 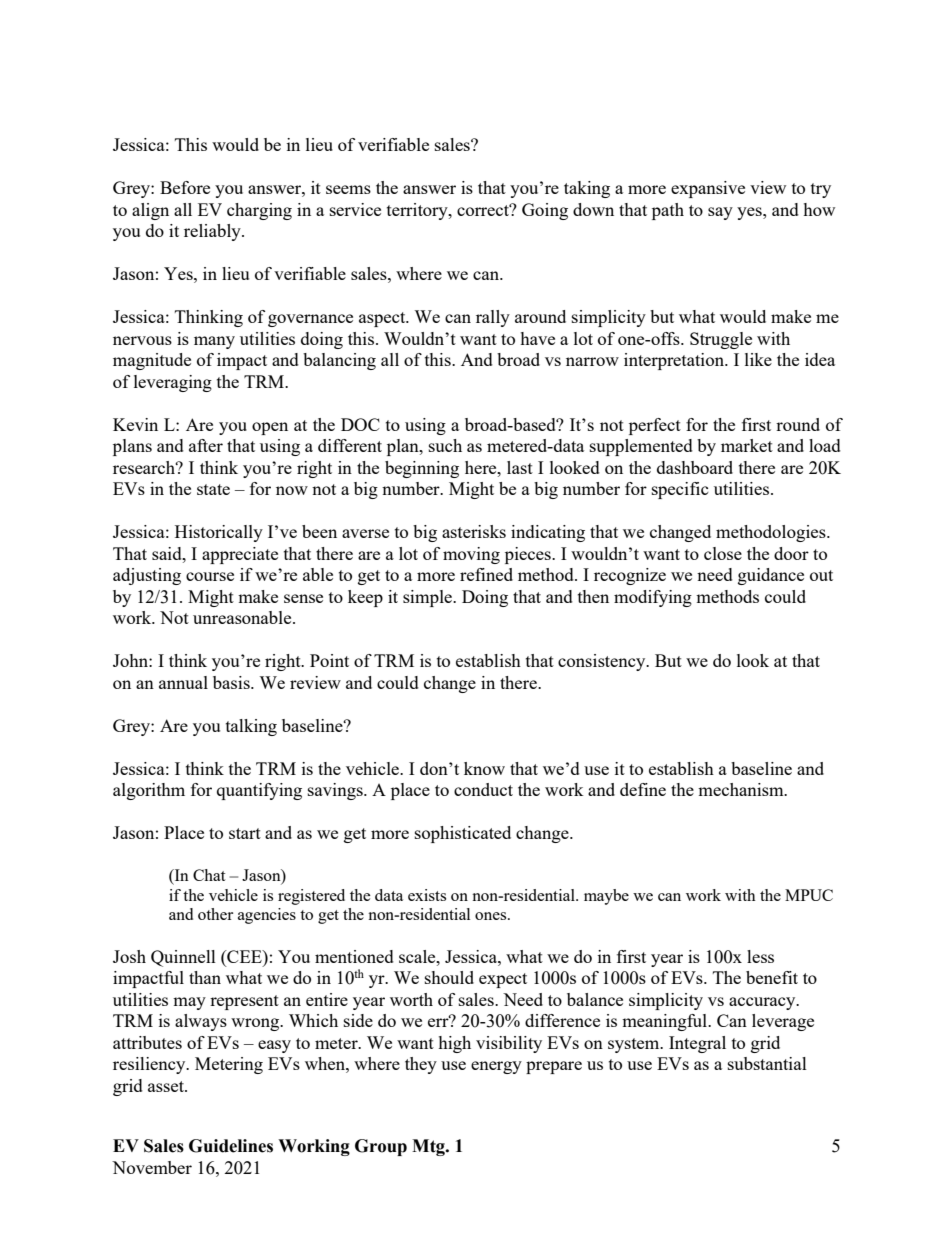 I want to click on basis, so click(x=232, y=682).
